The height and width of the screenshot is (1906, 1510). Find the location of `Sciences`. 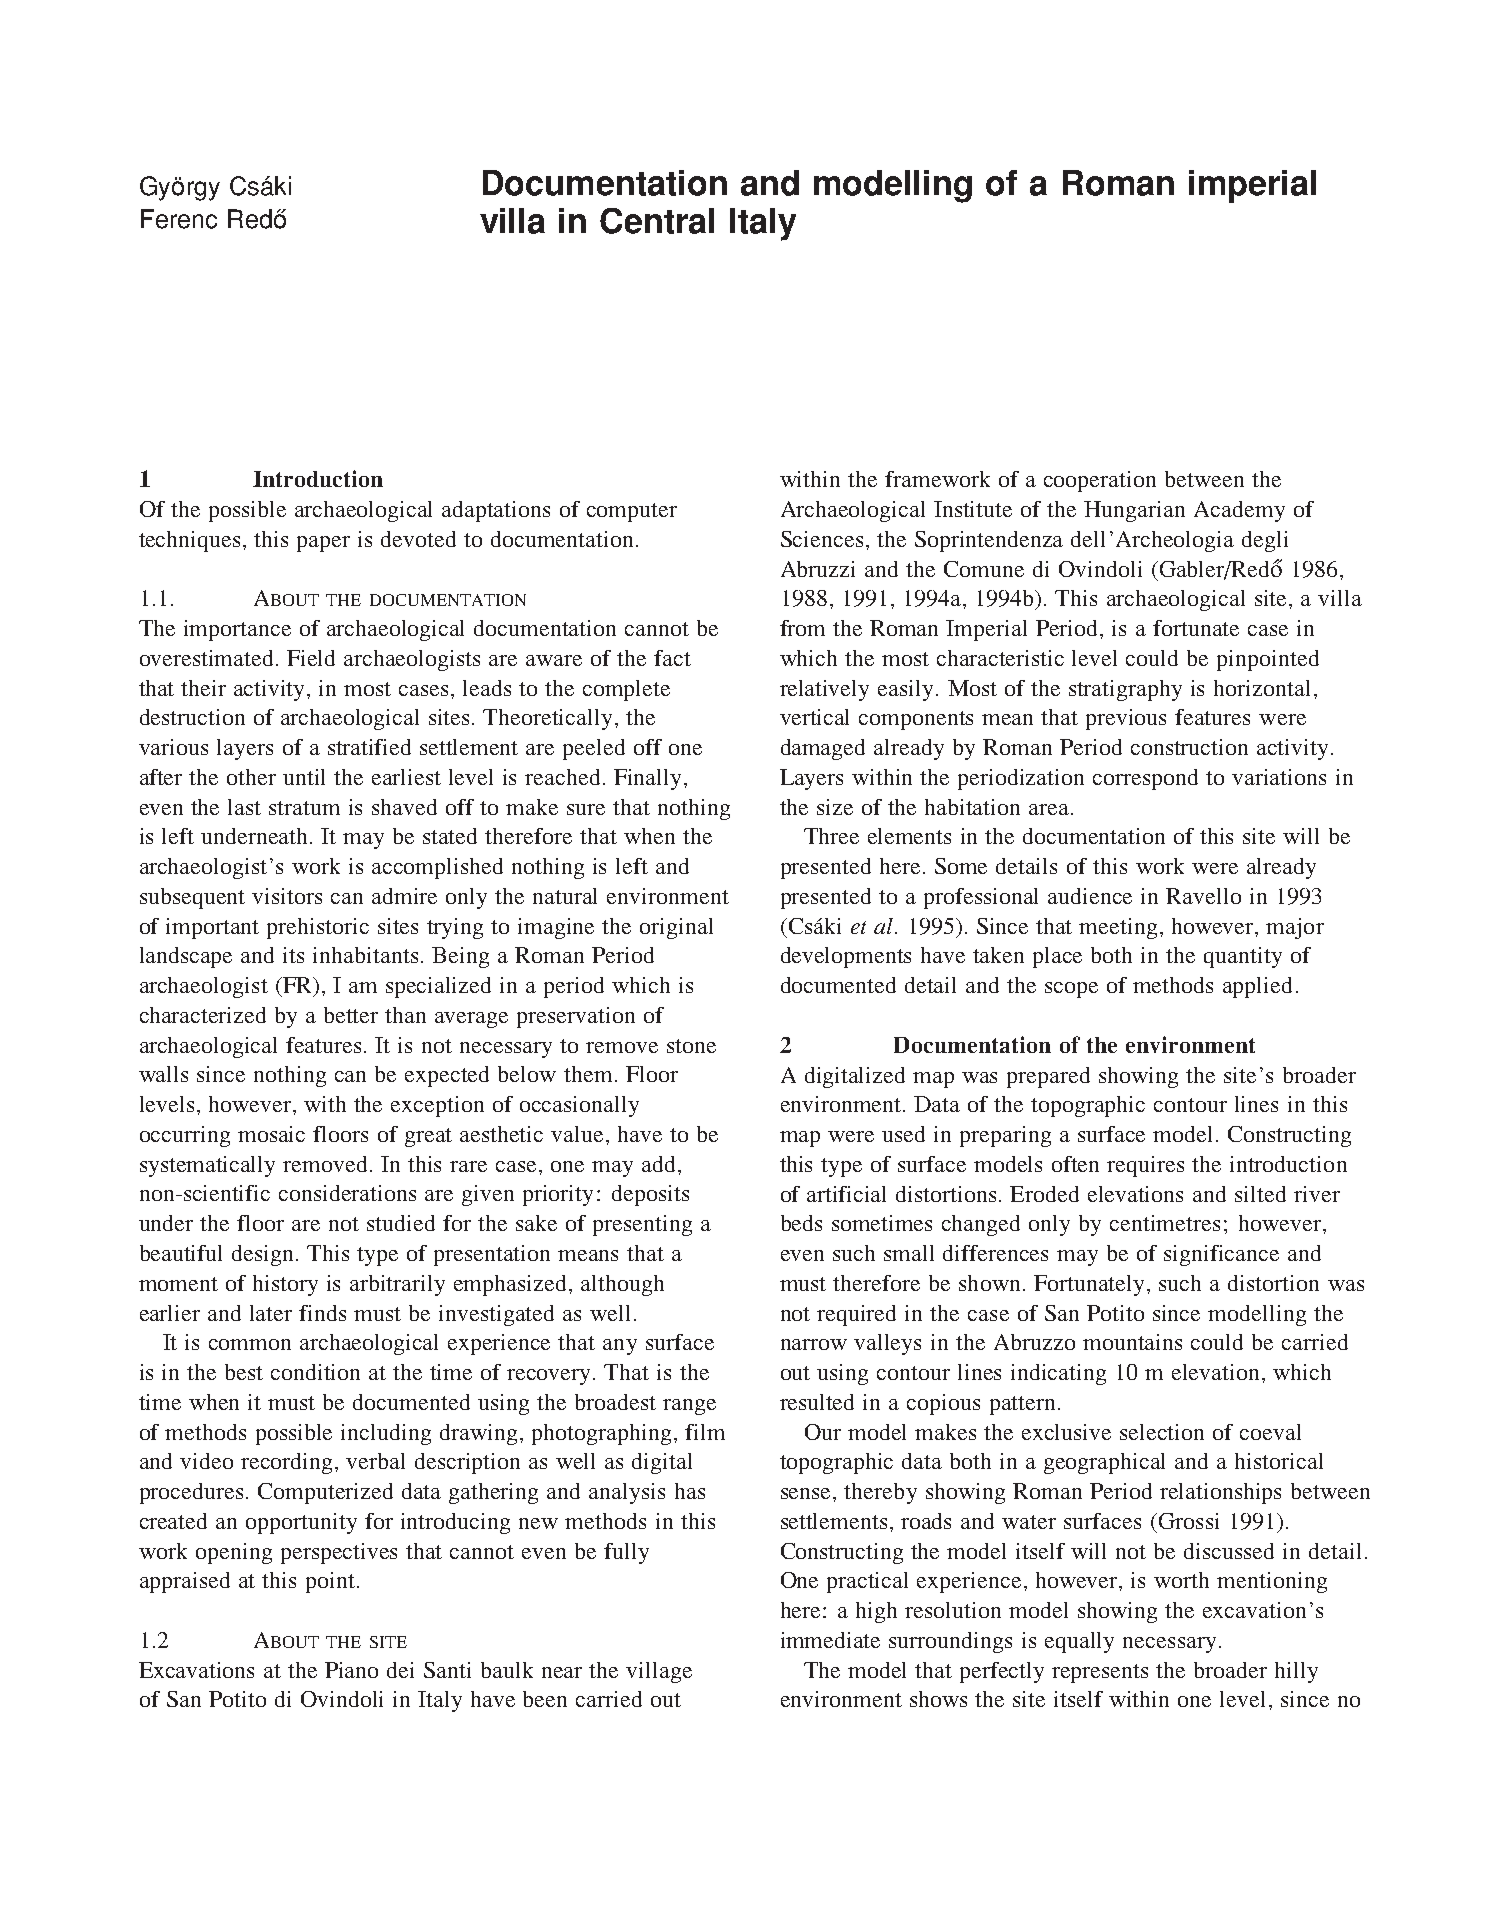

Sciences is located at coordinates (822, 539).
